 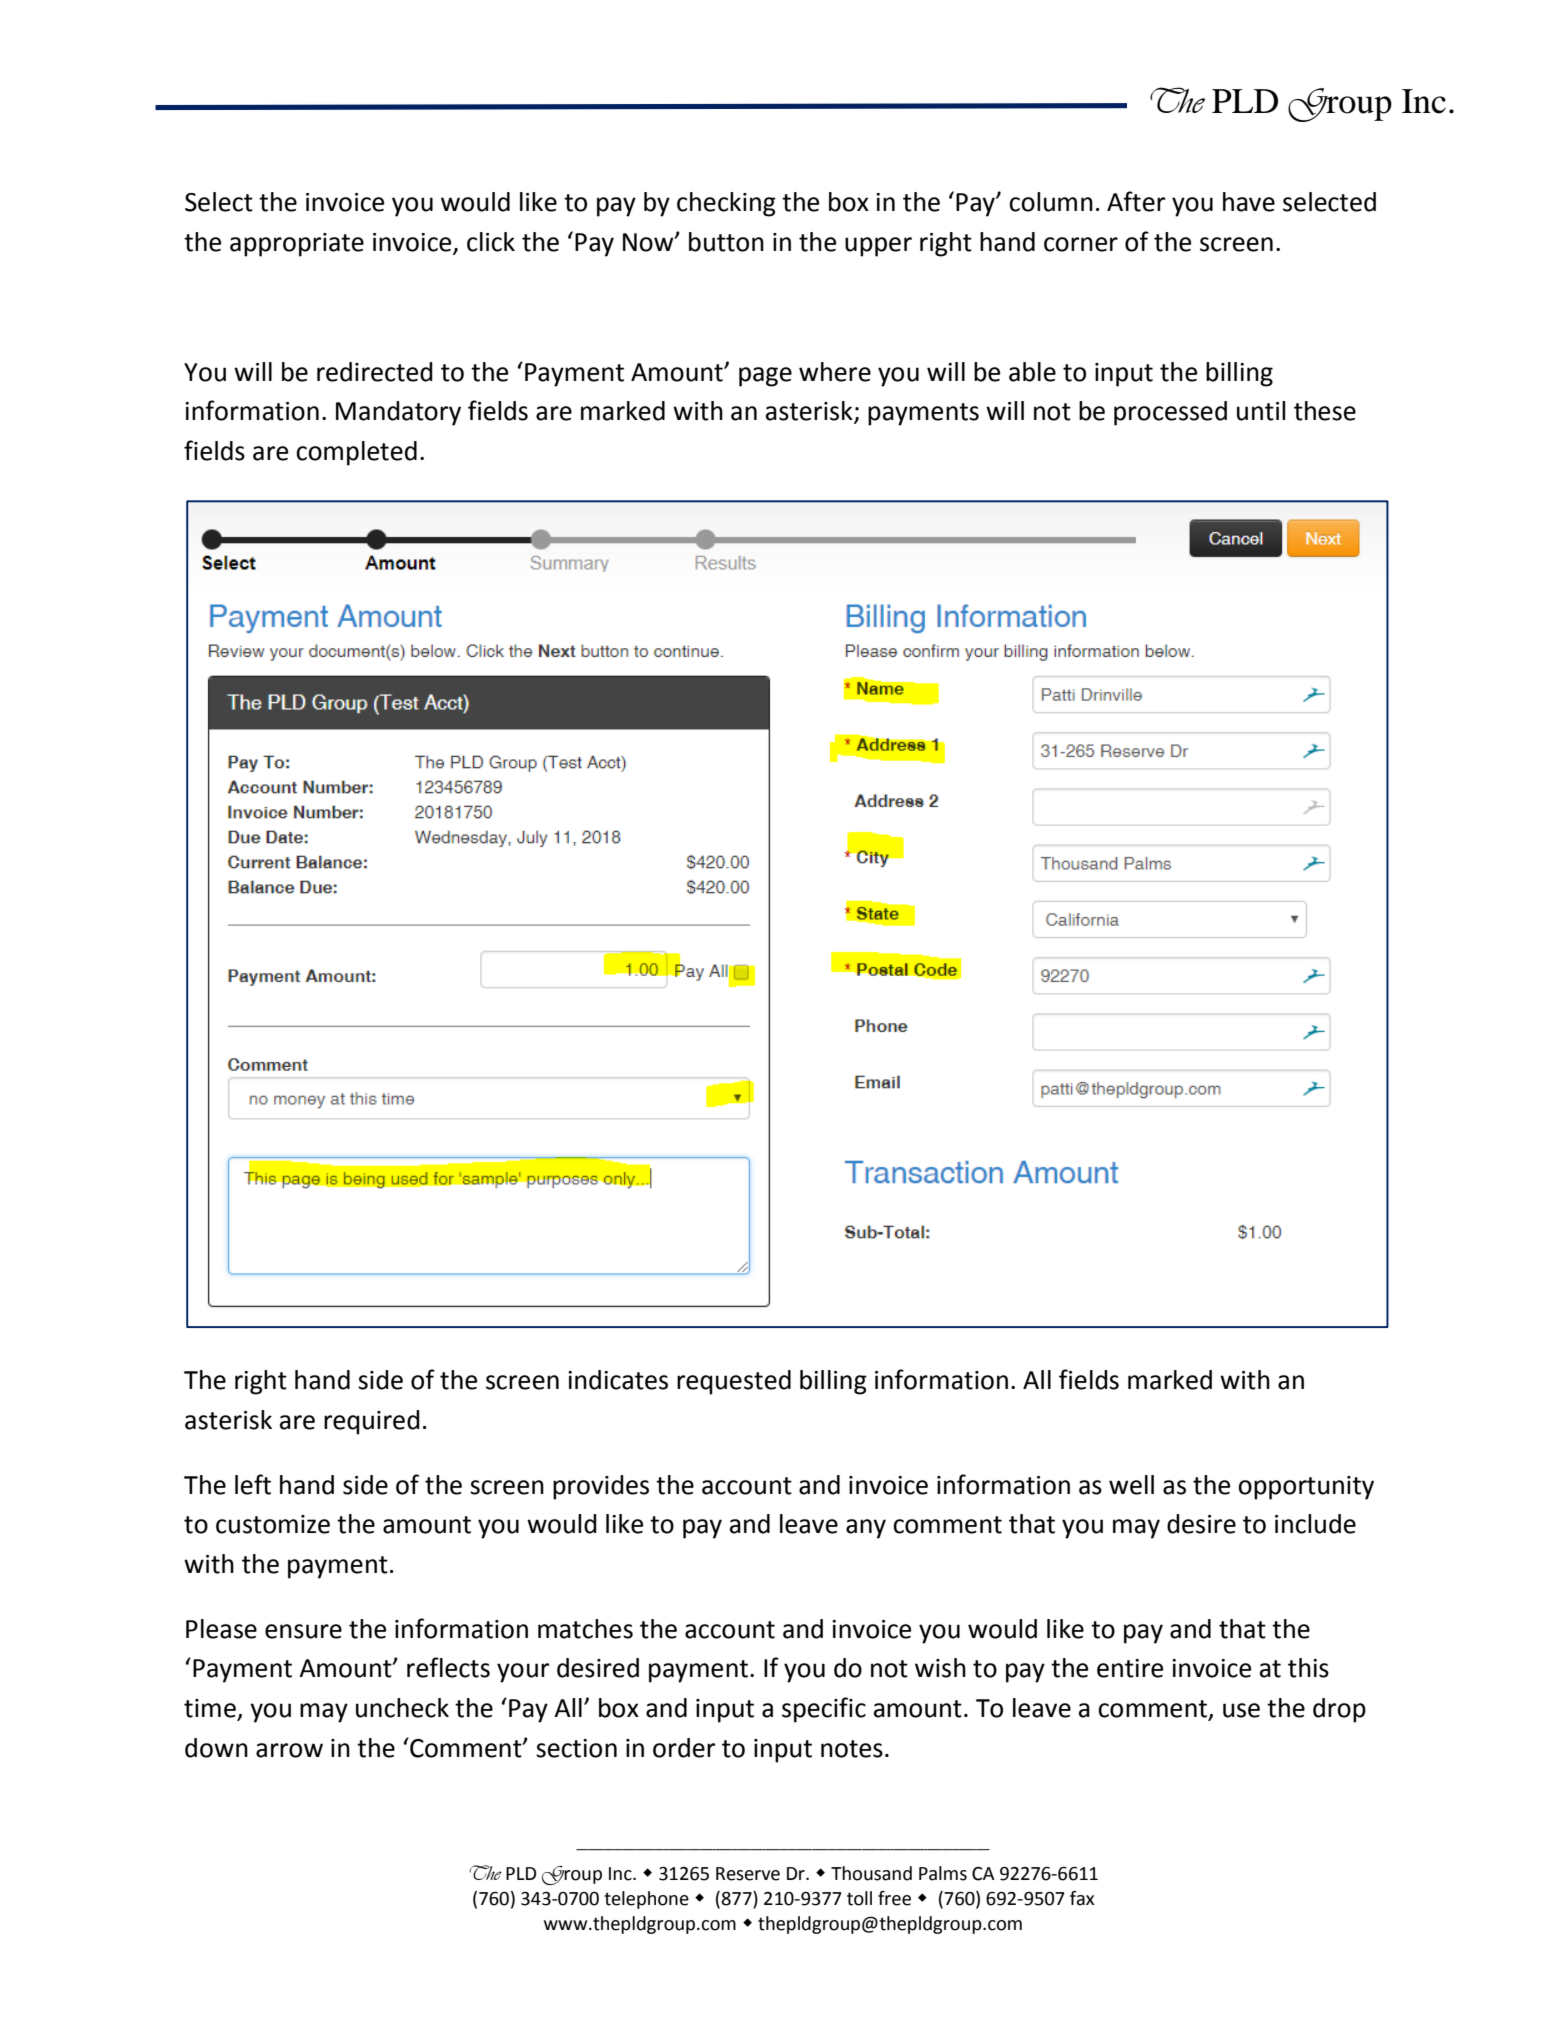 I want to click on appropriate, so click(x=297, y=245).
